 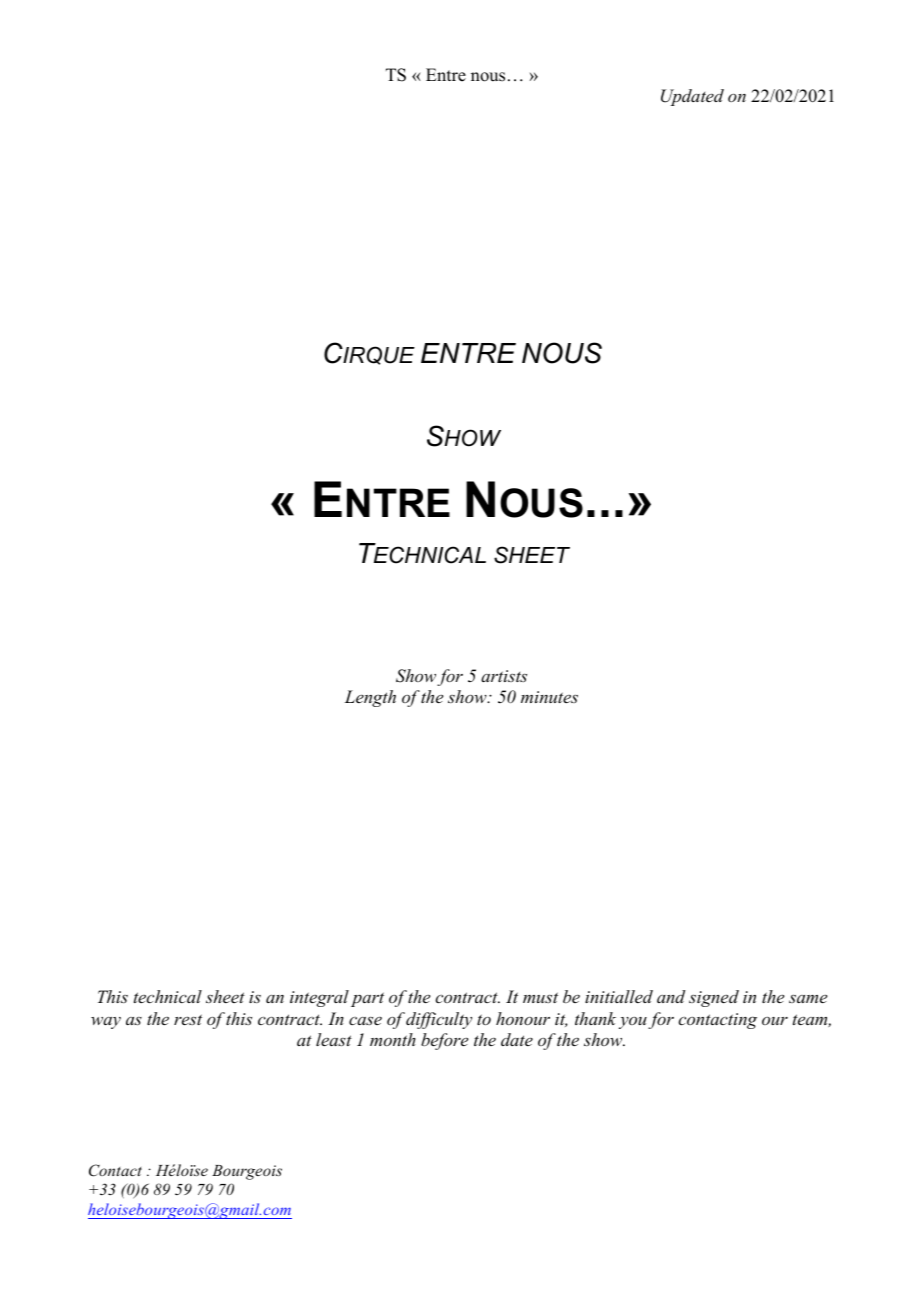 I want to click on difficulty, so click(x=439, y=1020).
